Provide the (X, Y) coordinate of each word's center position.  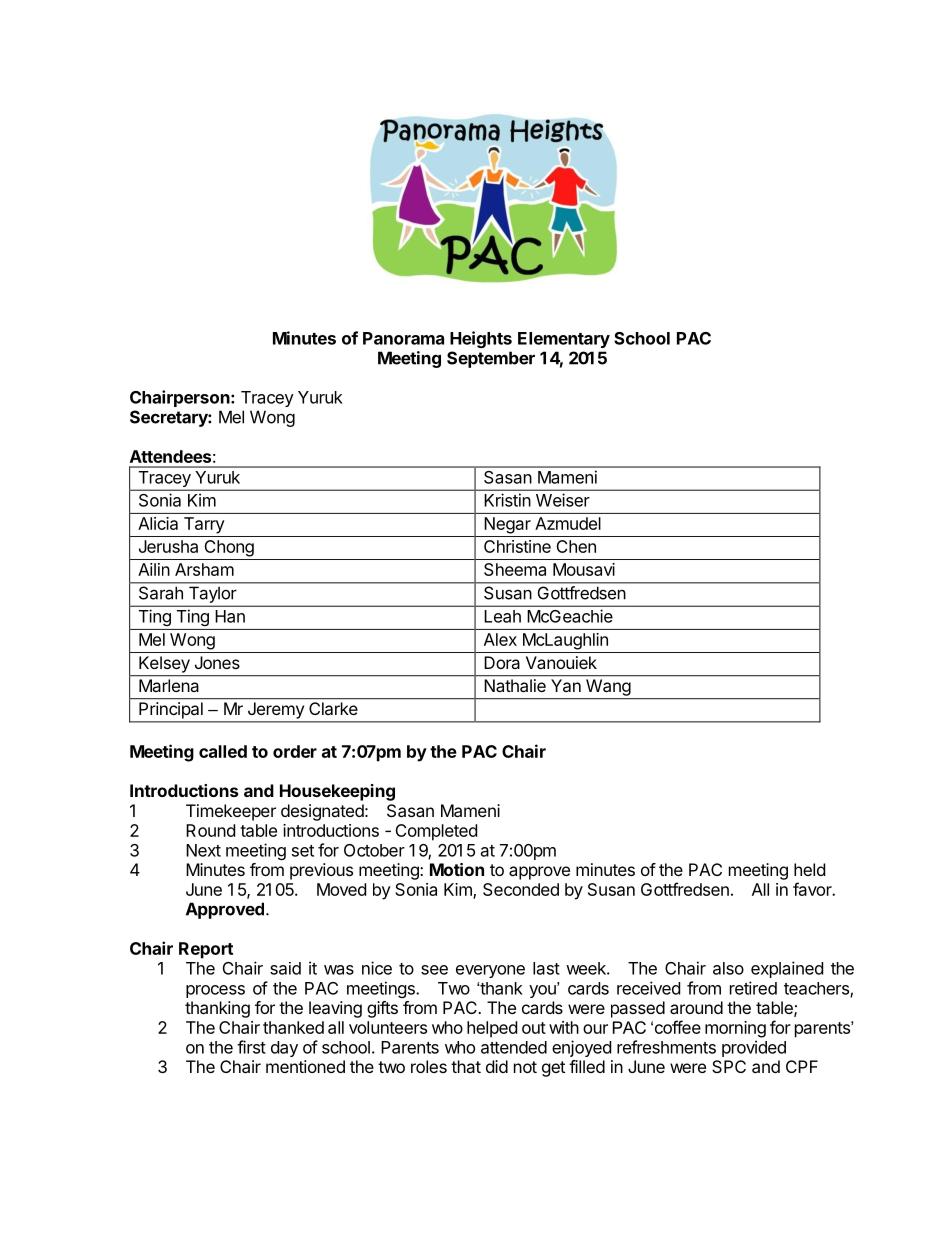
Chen (576, 546)
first (251, 1047)
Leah (502, 616)
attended (514, 1047)
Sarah (161, 593)
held (809, 869)
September (491, 359)
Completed (436, 832)
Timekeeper (231, 812)
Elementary (564, 340)
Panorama (403, 338)
